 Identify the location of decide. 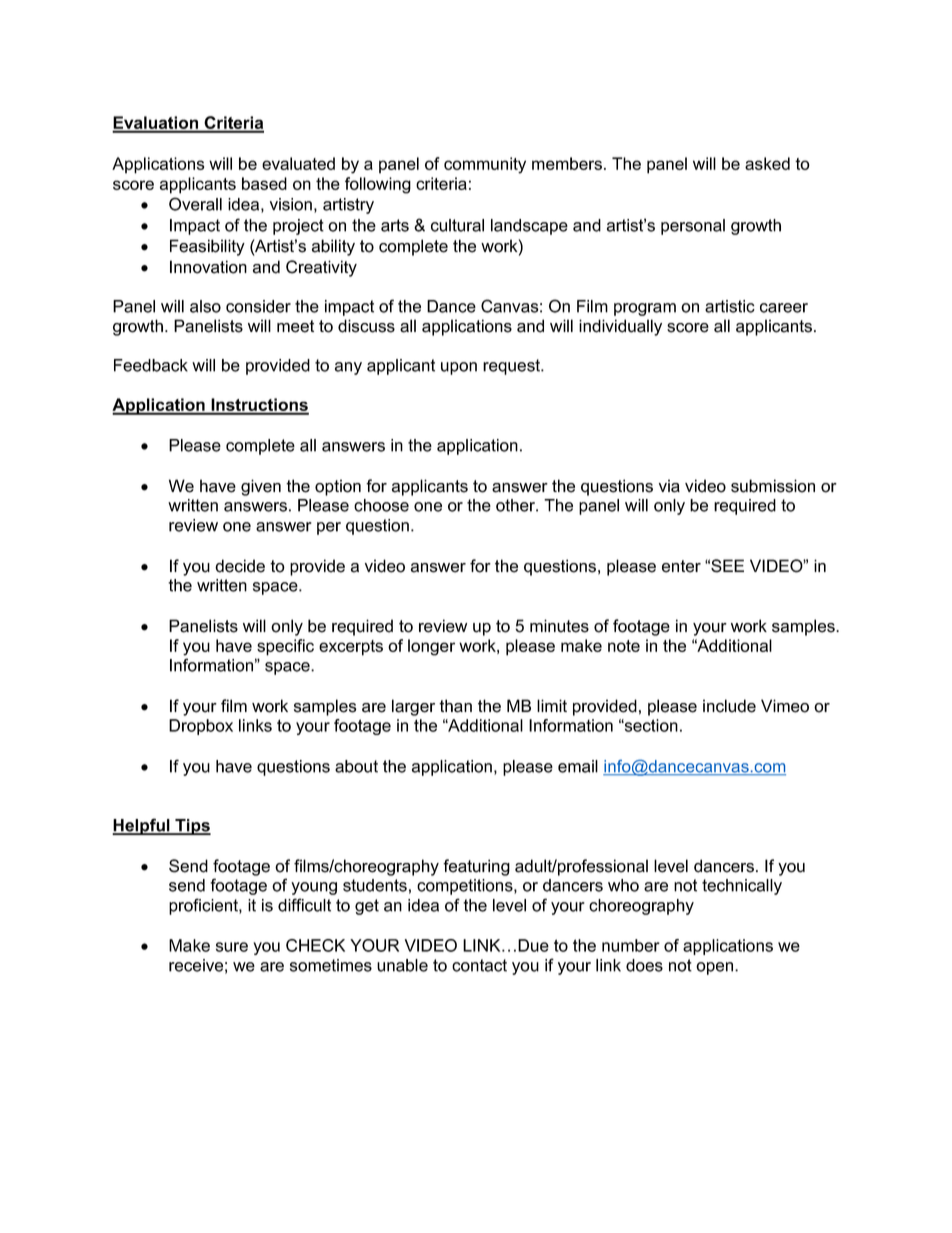
(240, 566).
